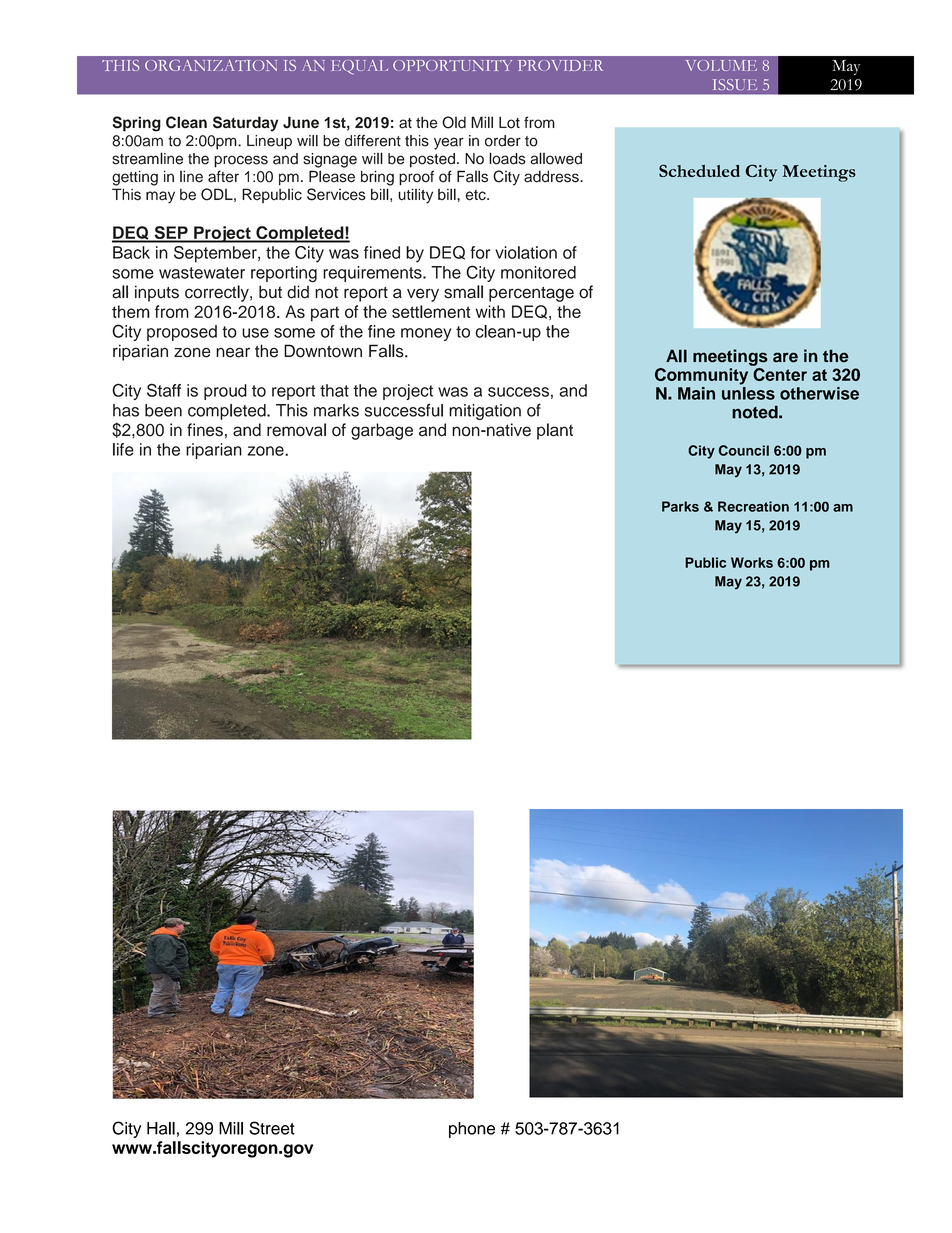 The image size is (952, 1233). Describe the element at coordinates (680, 506) in the screenshot. I see `Parks` at that location.
